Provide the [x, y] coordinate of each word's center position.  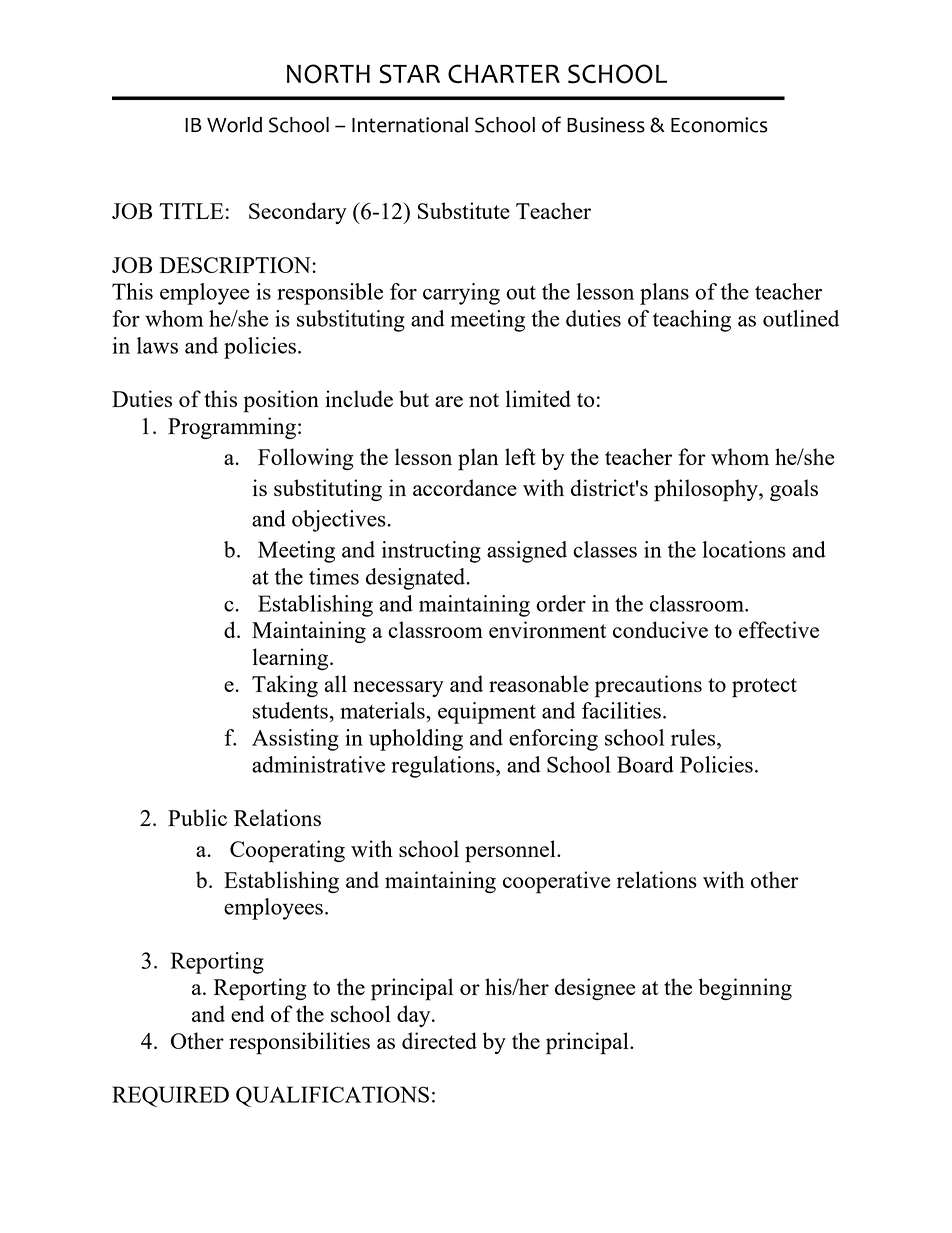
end [248, 1013]
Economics [719, 125]
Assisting [295, 740]
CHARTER [504, 73]
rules [694, 737]
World [234, 125]
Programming [232, 428]
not [484, 400]
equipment [487, 713]
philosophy [707, 490]
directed [439, 1040]
